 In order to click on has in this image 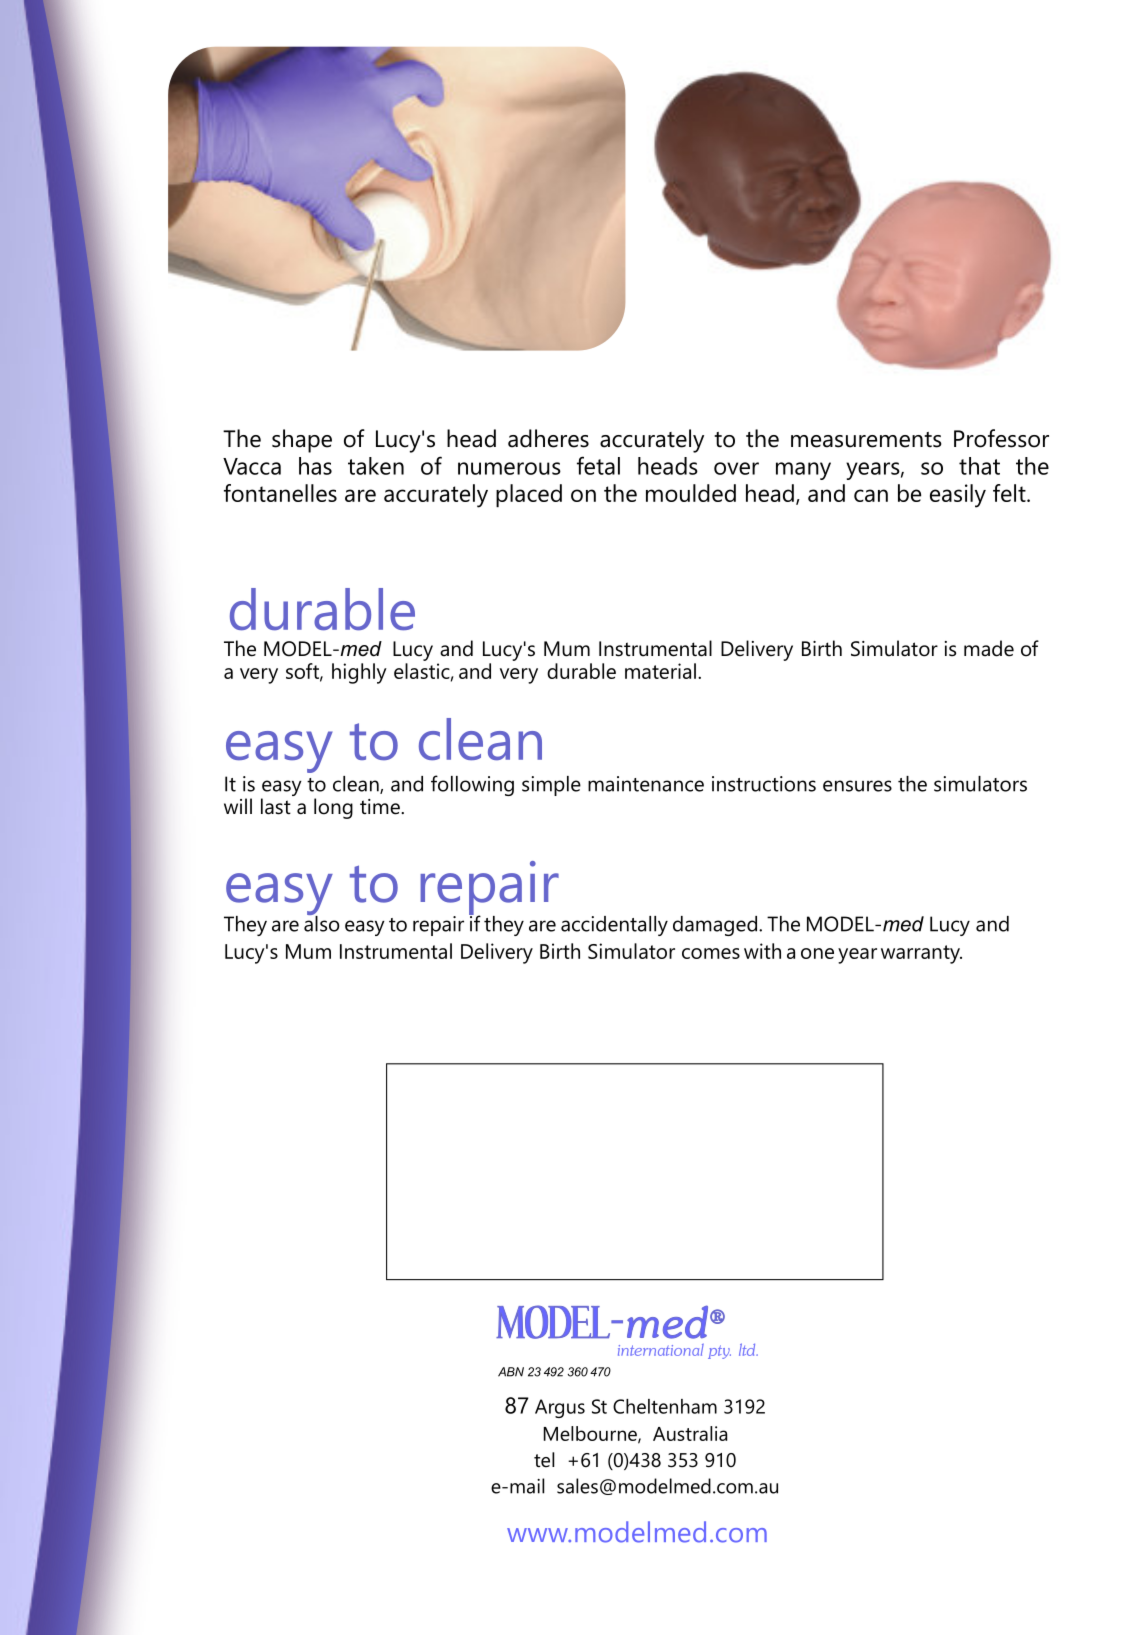, I will do `click(315, 466)`.
